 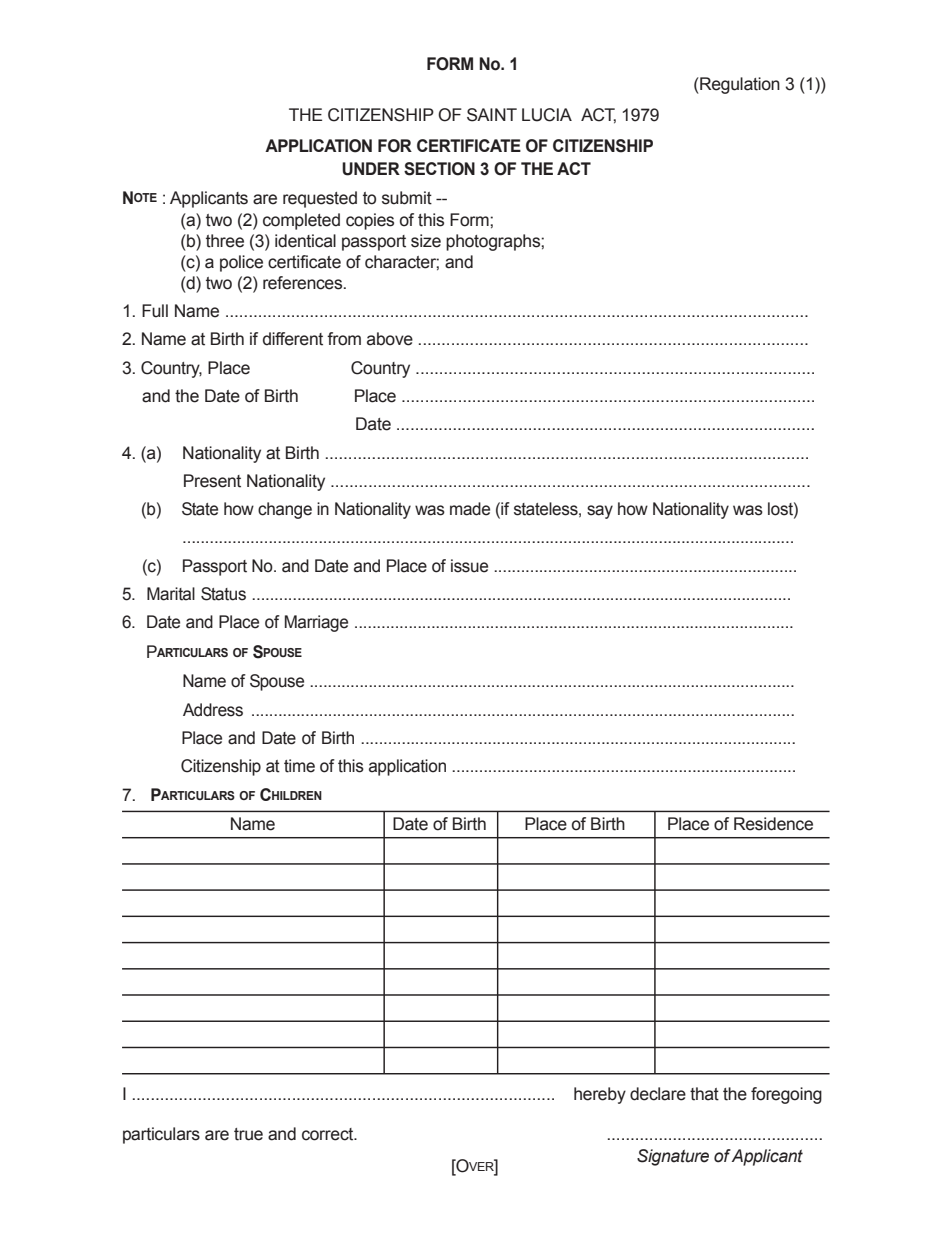 I want to click on requested, so click(x=320, y=199).
